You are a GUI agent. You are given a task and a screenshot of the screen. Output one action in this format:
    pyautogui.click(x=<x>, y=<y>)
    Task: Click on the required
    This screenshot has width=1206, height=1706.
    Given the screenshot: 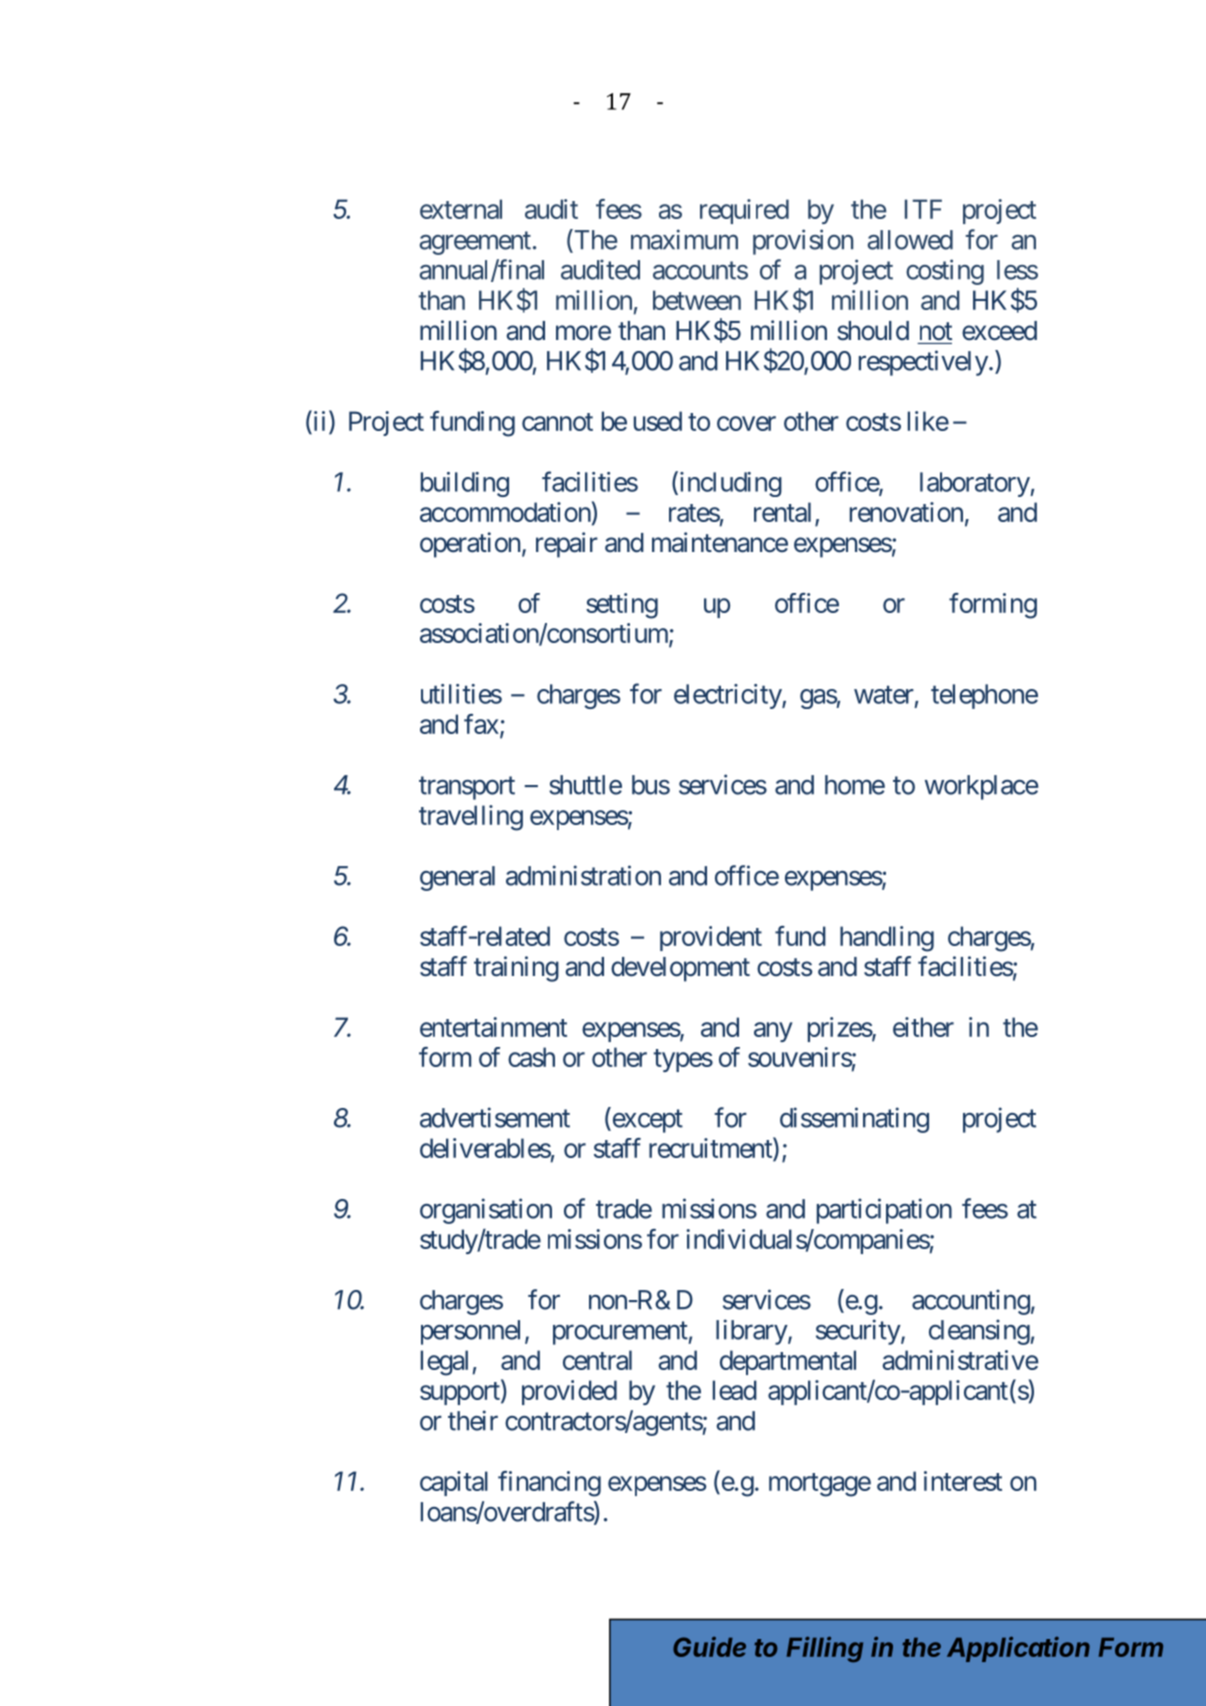 What is the action you would take?
    pyautogui.click(x=744, y=211)
